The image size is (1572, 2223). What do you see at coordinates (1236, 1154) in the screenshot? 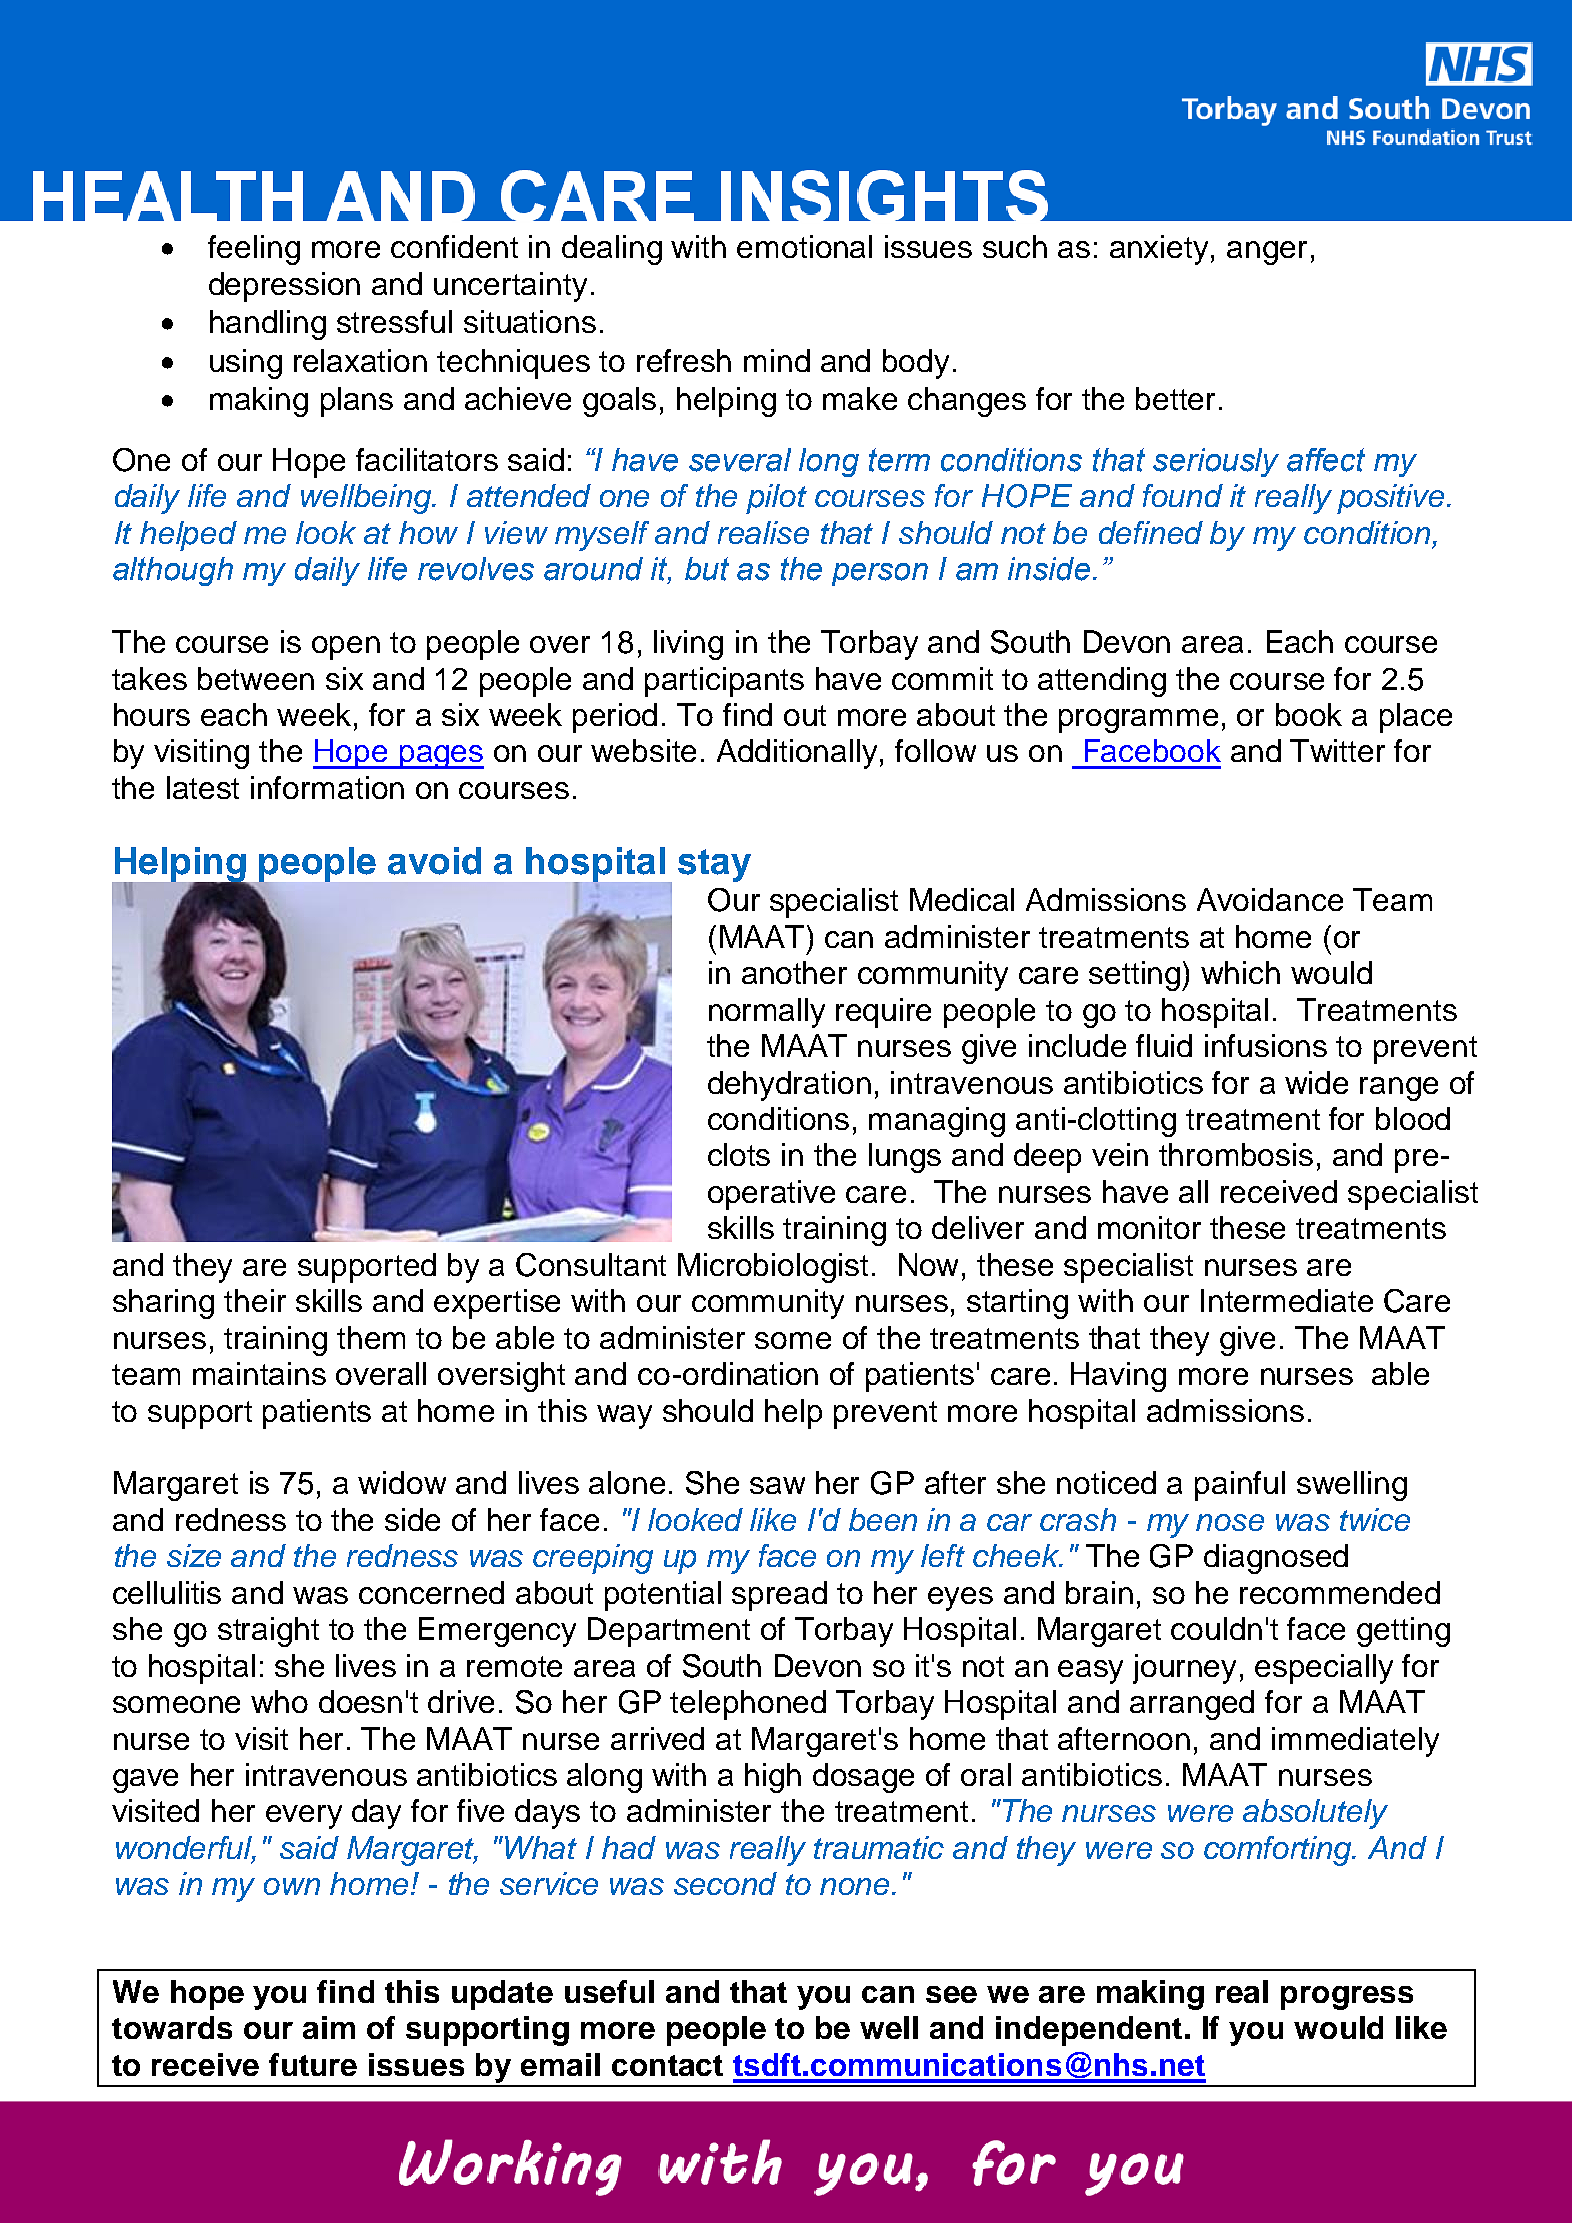
I see `thrombosis` at bounding box center [1236, 1154].
